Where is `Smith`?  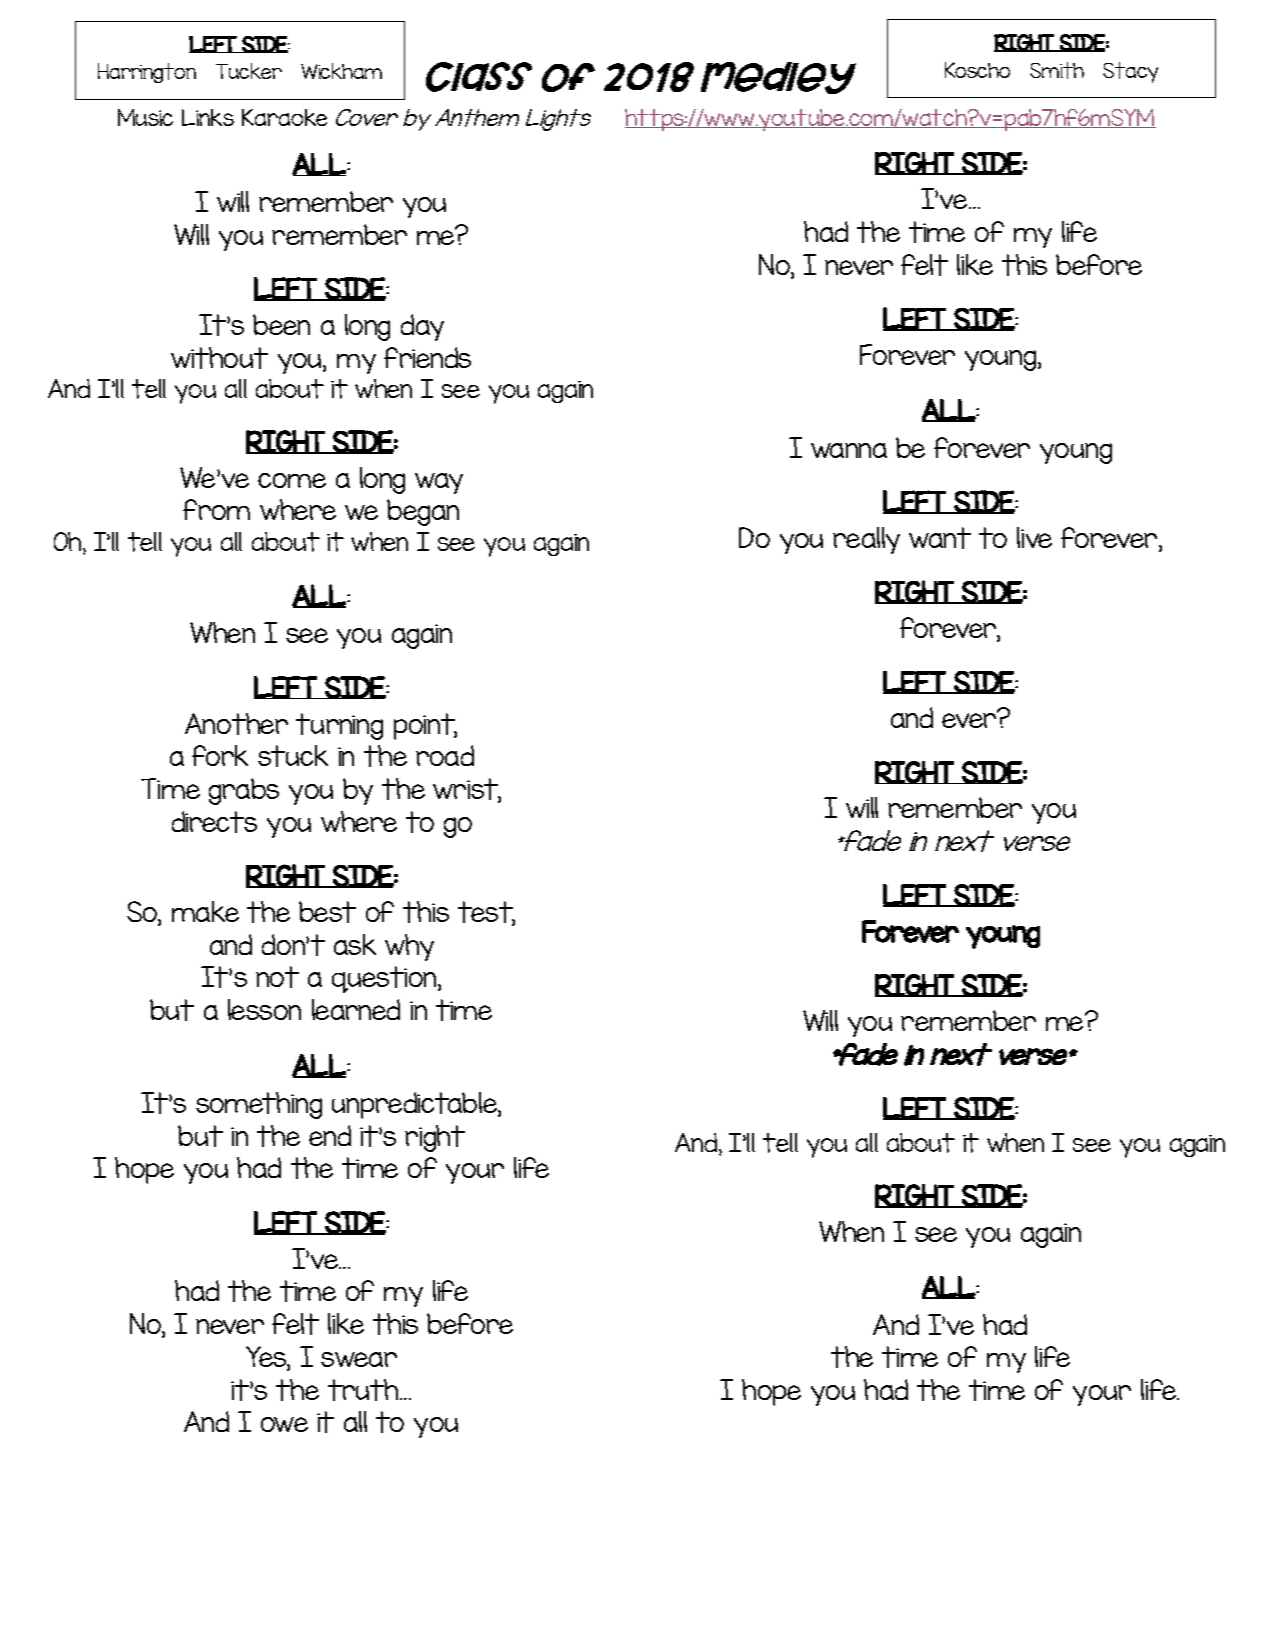
Smith is located at coordinates (1057, 70).
